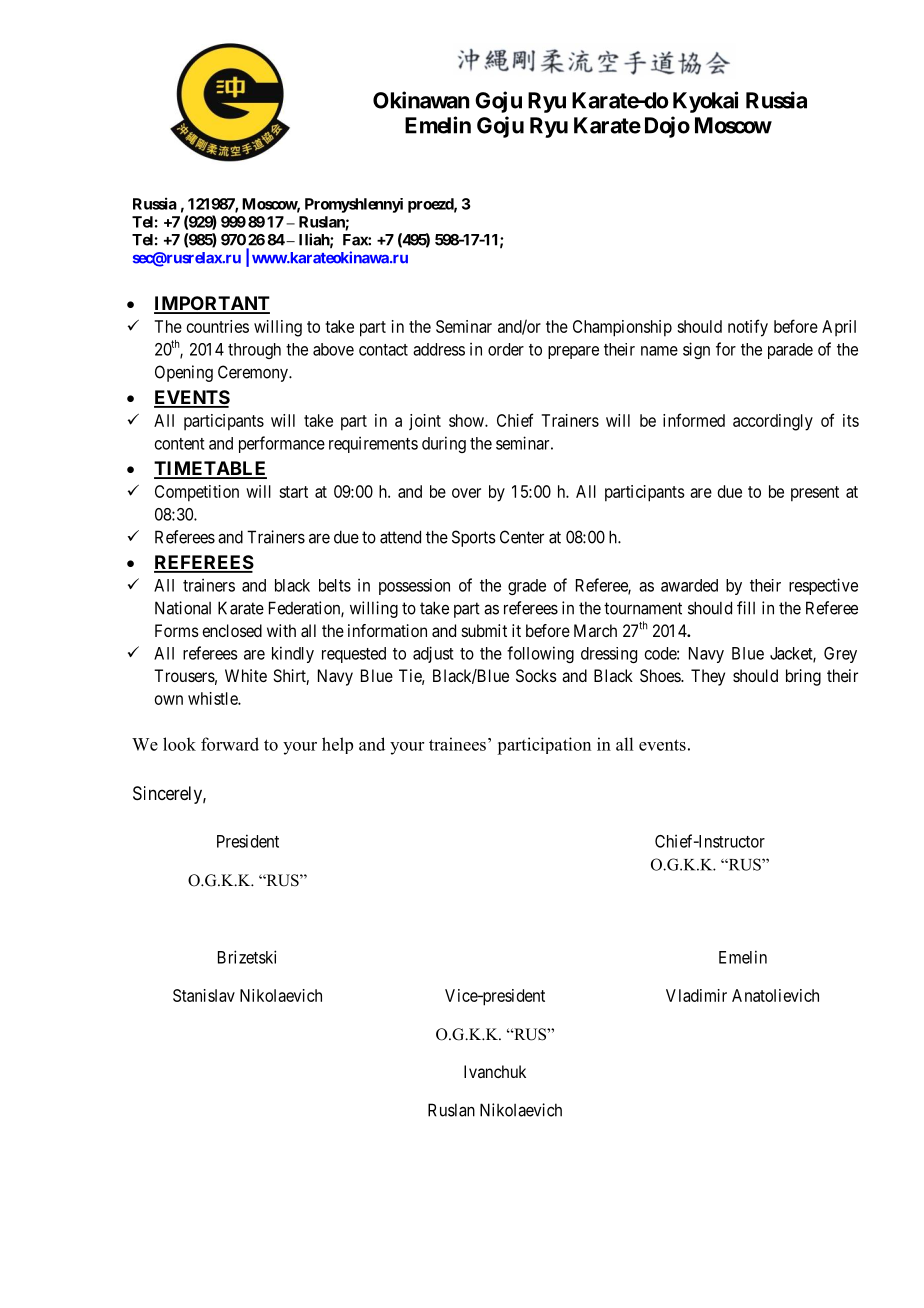 This page has height=1308, width=924. What do you see at coordinates (748, 328) in the page?
I see `notify` at bounding box center [748, 328].
